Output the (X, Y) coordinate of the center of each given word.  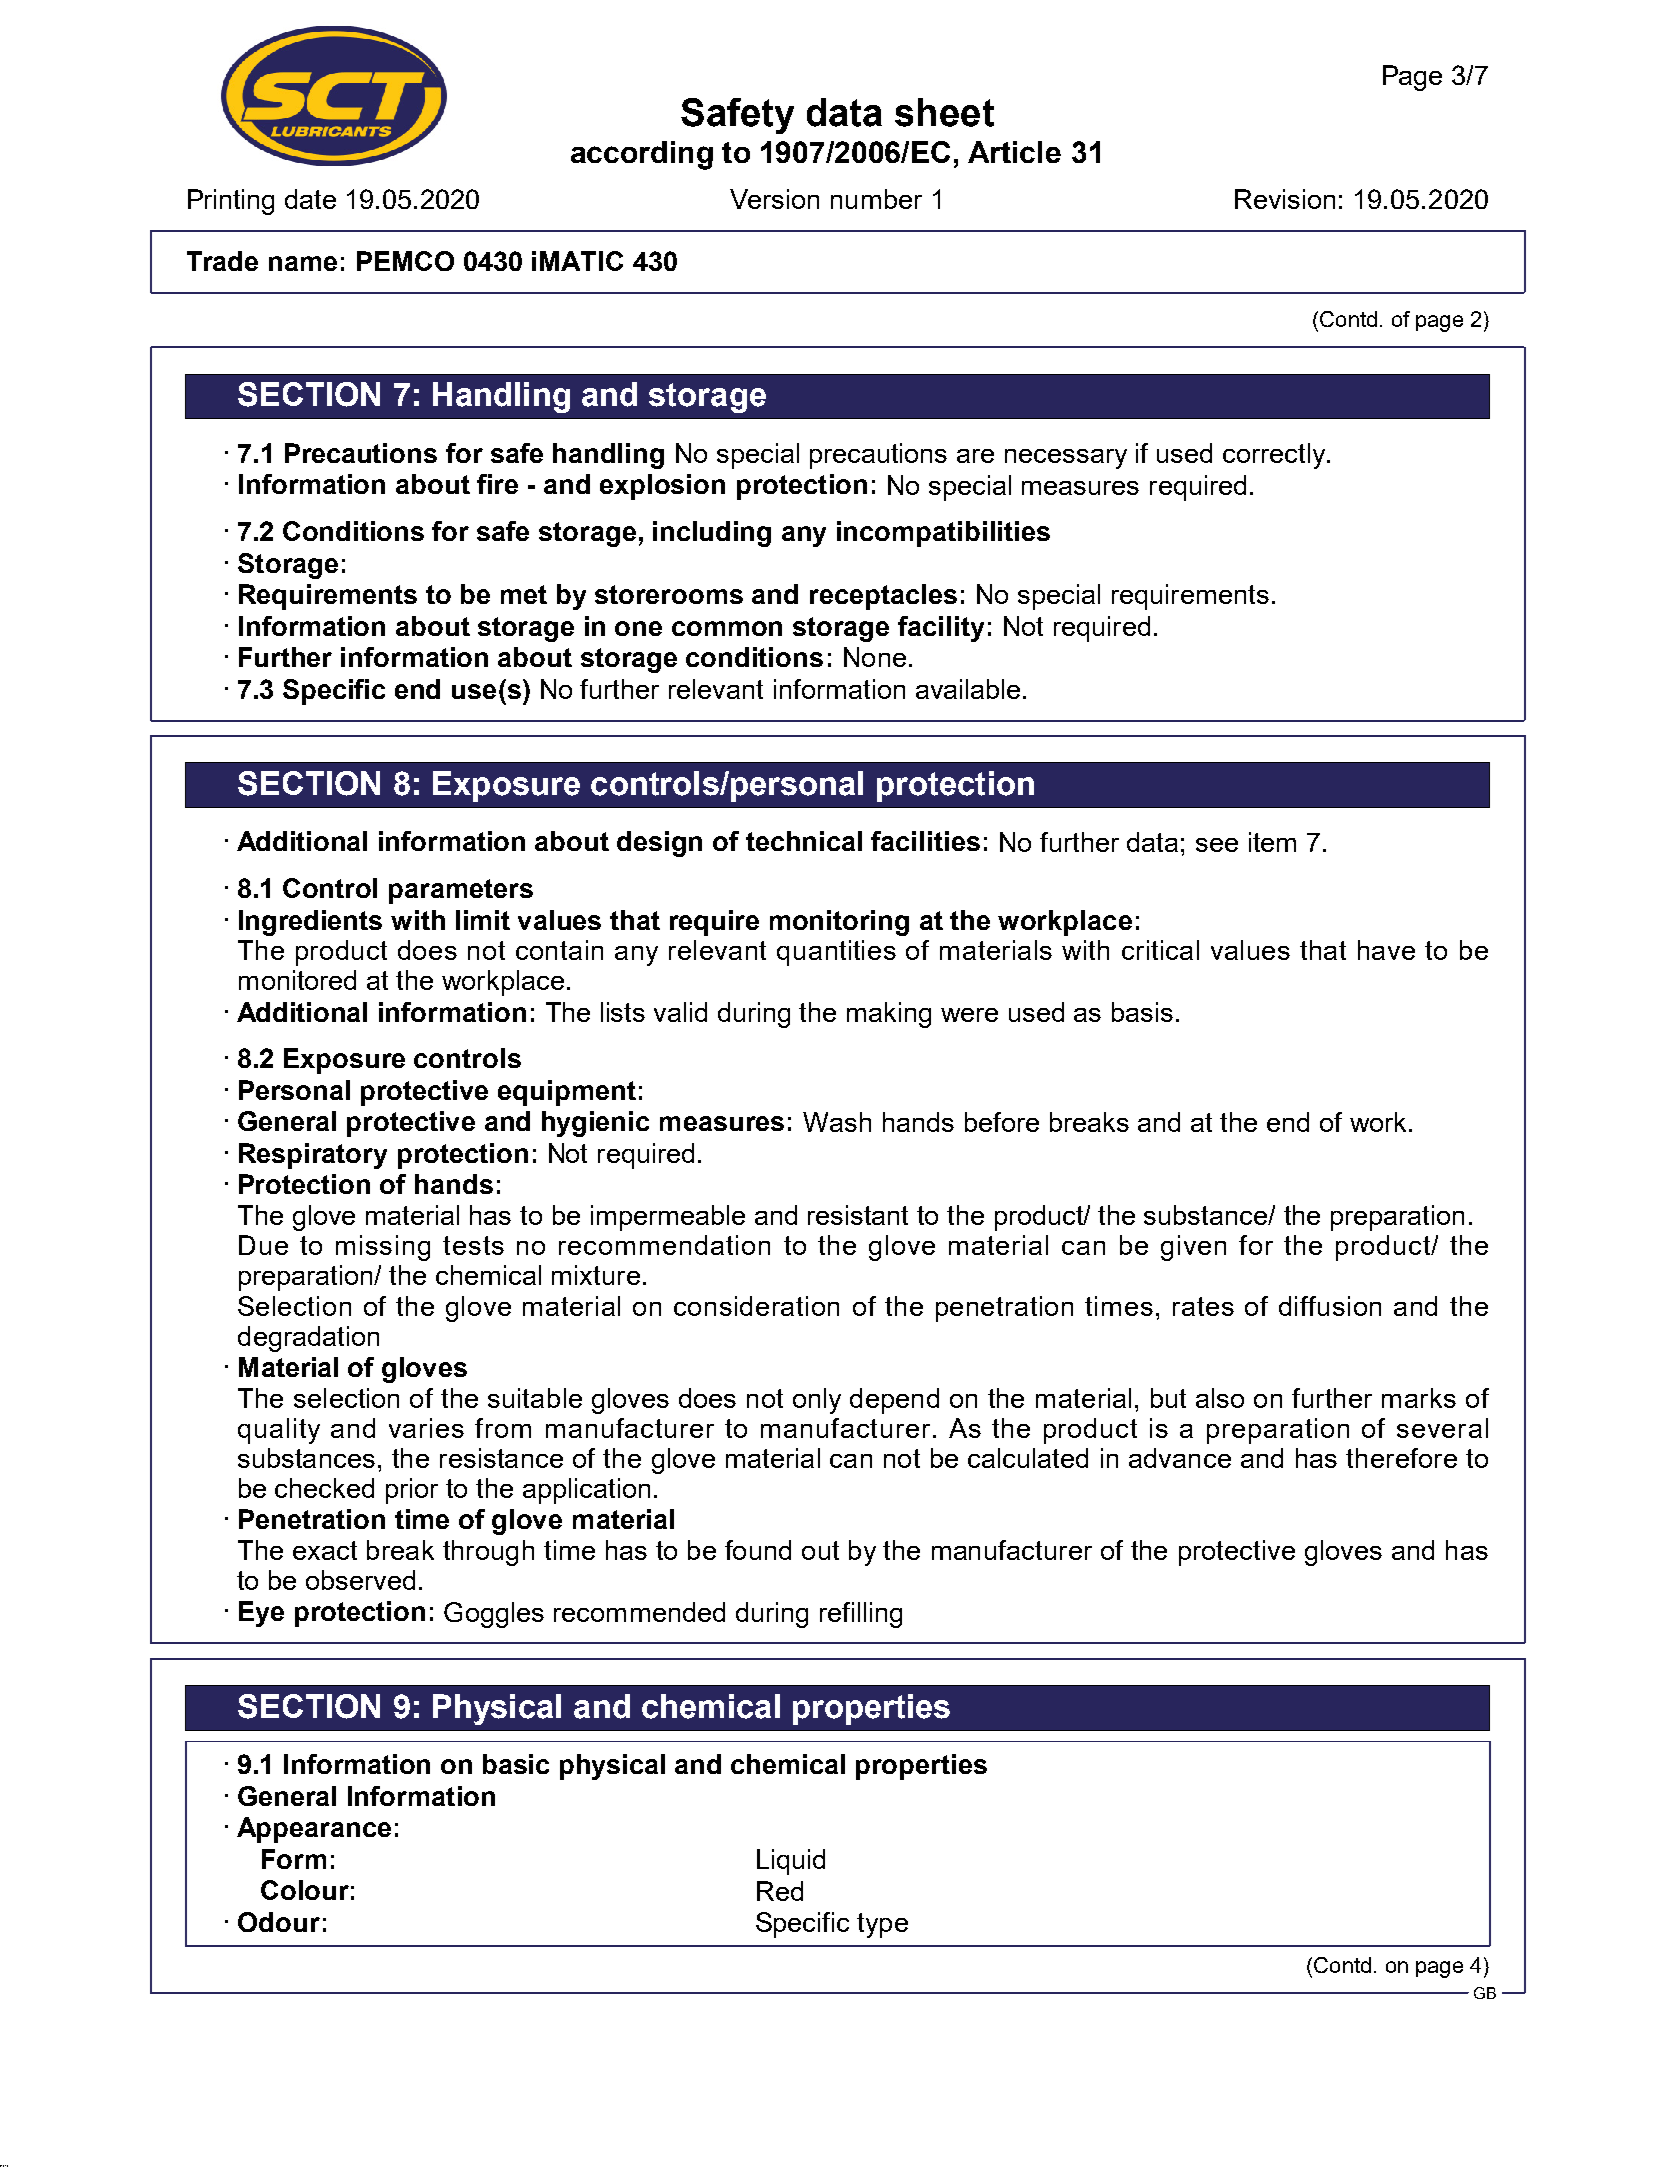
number (876, 199)
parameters (461, 891)
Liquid (791, 1862)
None (875, 657)
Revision (1285, 199)
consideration (756, 1306)
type (882, 1925)
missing (383, 1248)
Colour (305, 1890)
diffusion (1330, 1306)
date (310, 199)
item (1272, 842)
